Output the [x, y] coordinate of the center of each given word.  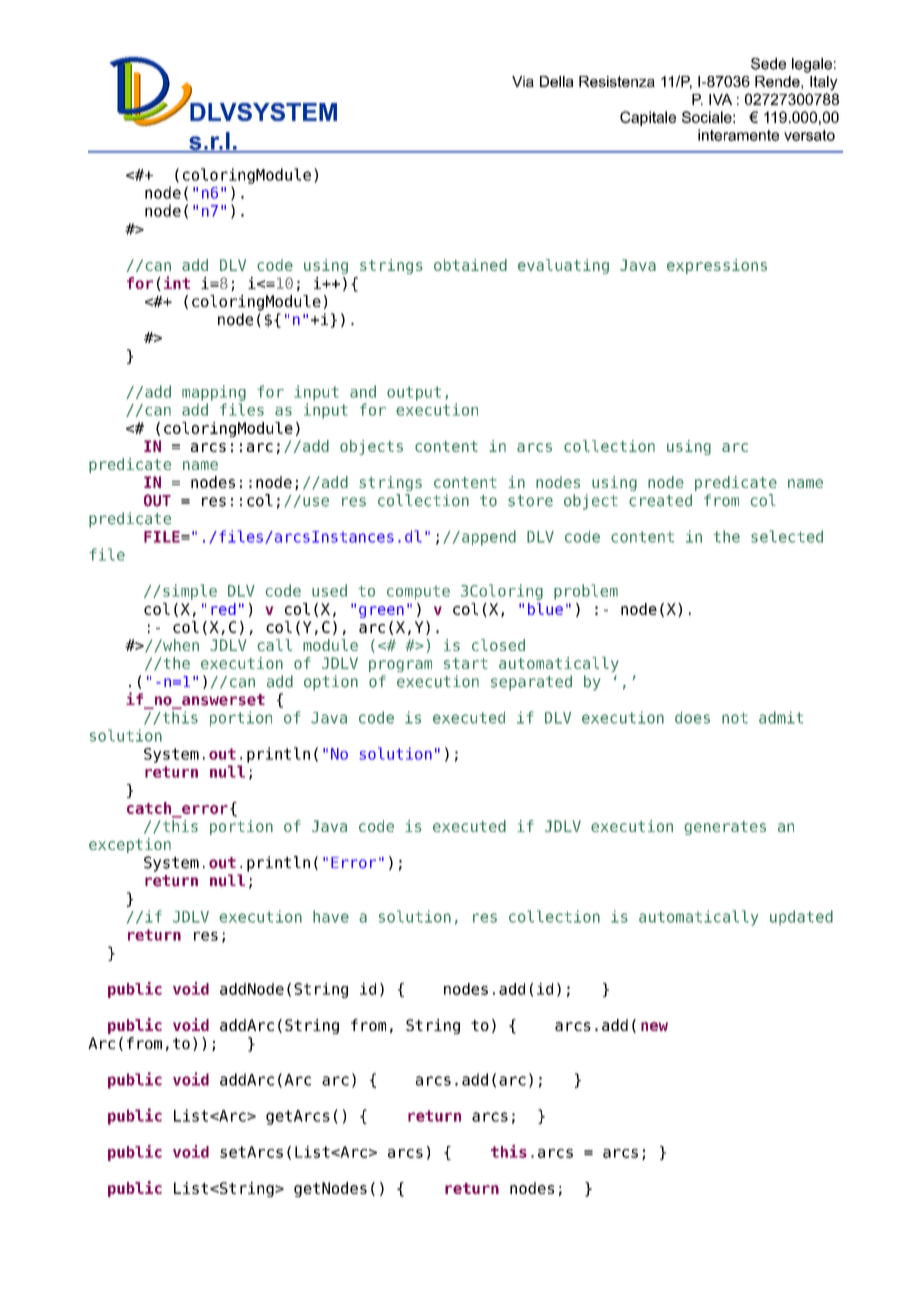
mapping [214, 393]
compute [418, 593]
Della [556, 81]
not [735, 718]
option [331, 683]
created [660, 500]
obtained [470, 265]
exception [130, 845]
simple [190, 592]
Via [523, 81]
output [414, 393]
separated [531, 683]
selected [787, 536]
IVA [720, 99]
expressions [717, 266]
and [363, 391]
